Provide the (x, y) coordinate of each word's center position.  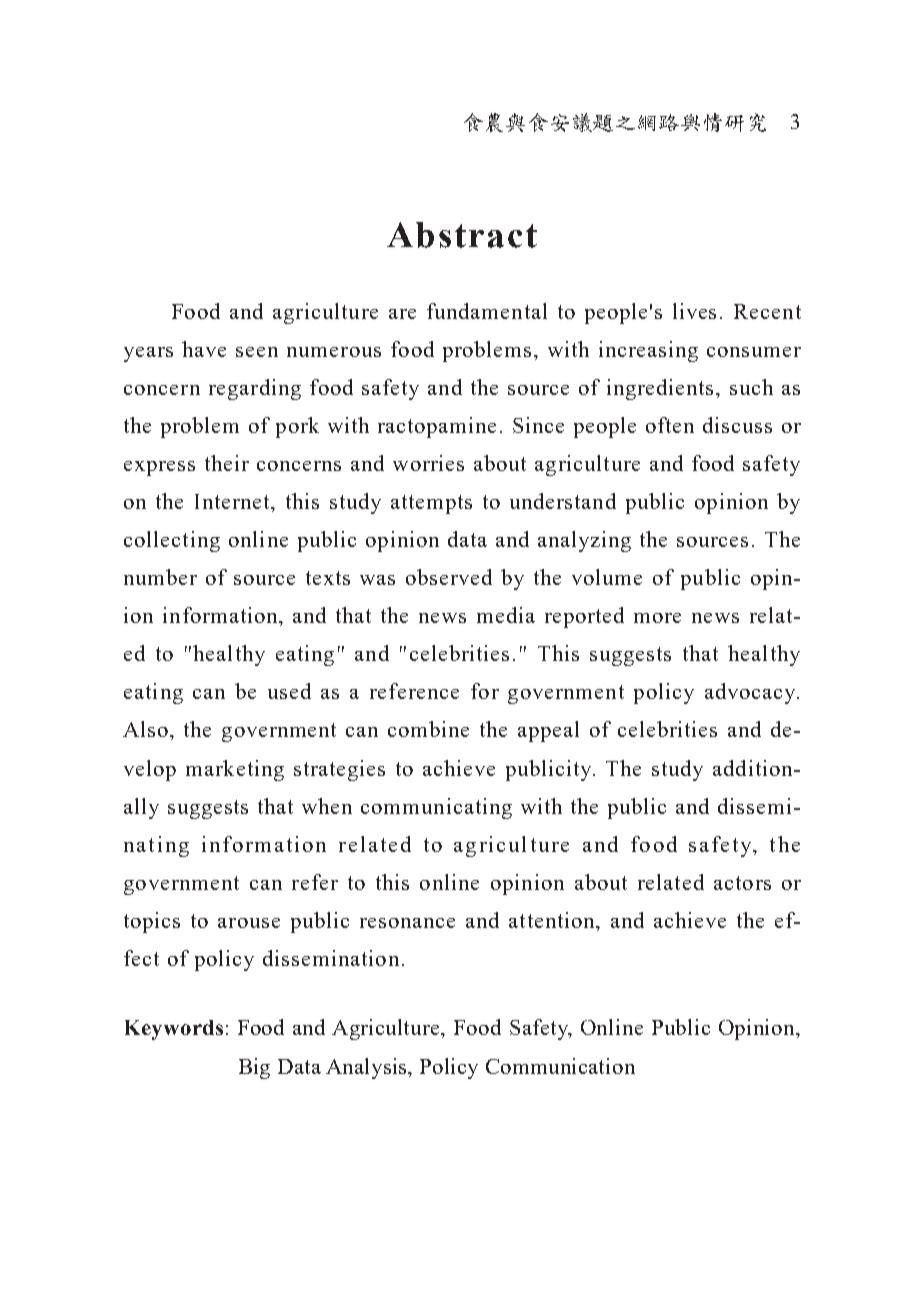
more (657, 618)
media (506, 615)
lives (694, 311)
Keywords (174, 1030)
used (289, 691)
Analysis (368, 1068)
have (204, 349)
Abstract (462, 235)
